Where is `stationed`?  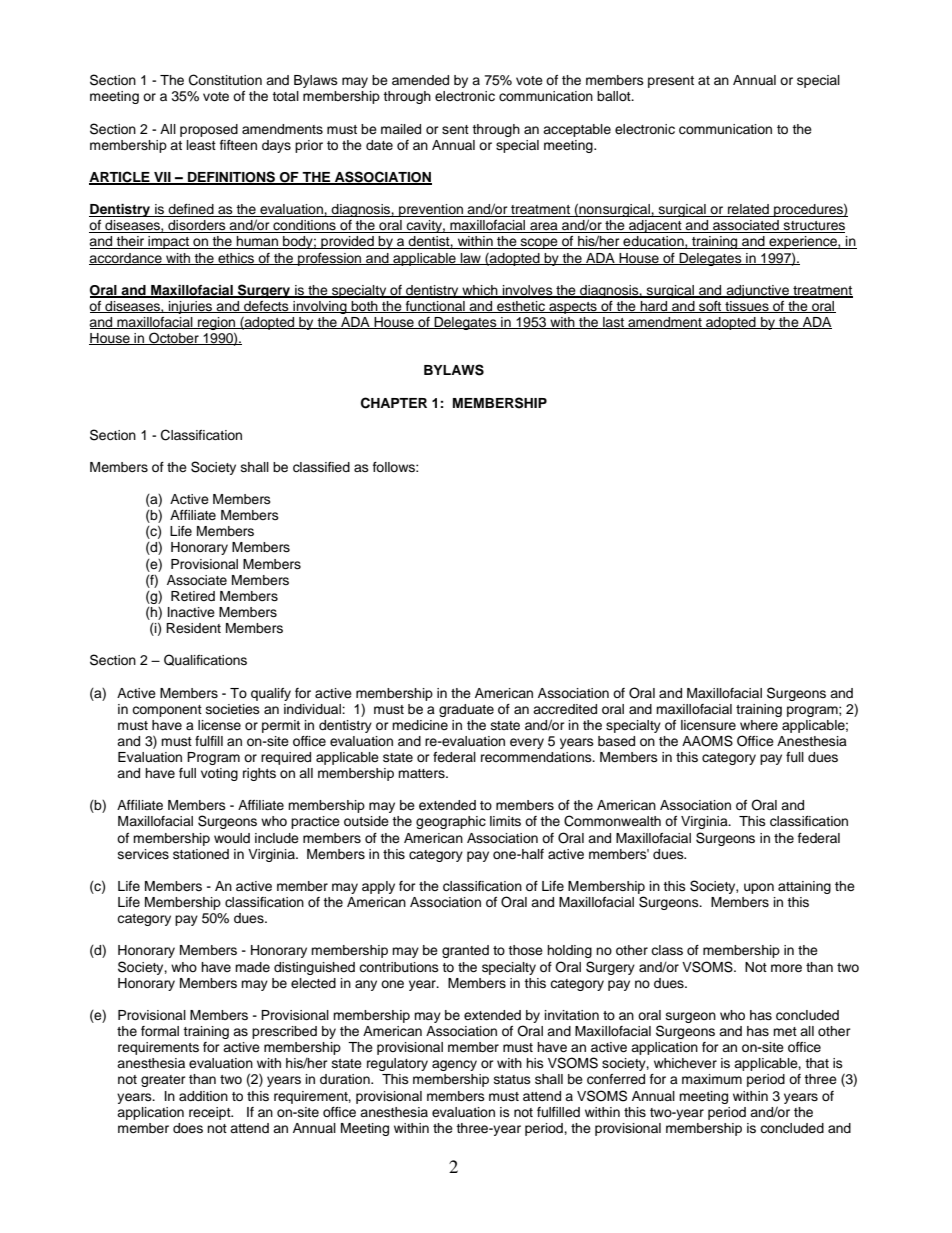 stationed is located at coordinates (201, 854).
